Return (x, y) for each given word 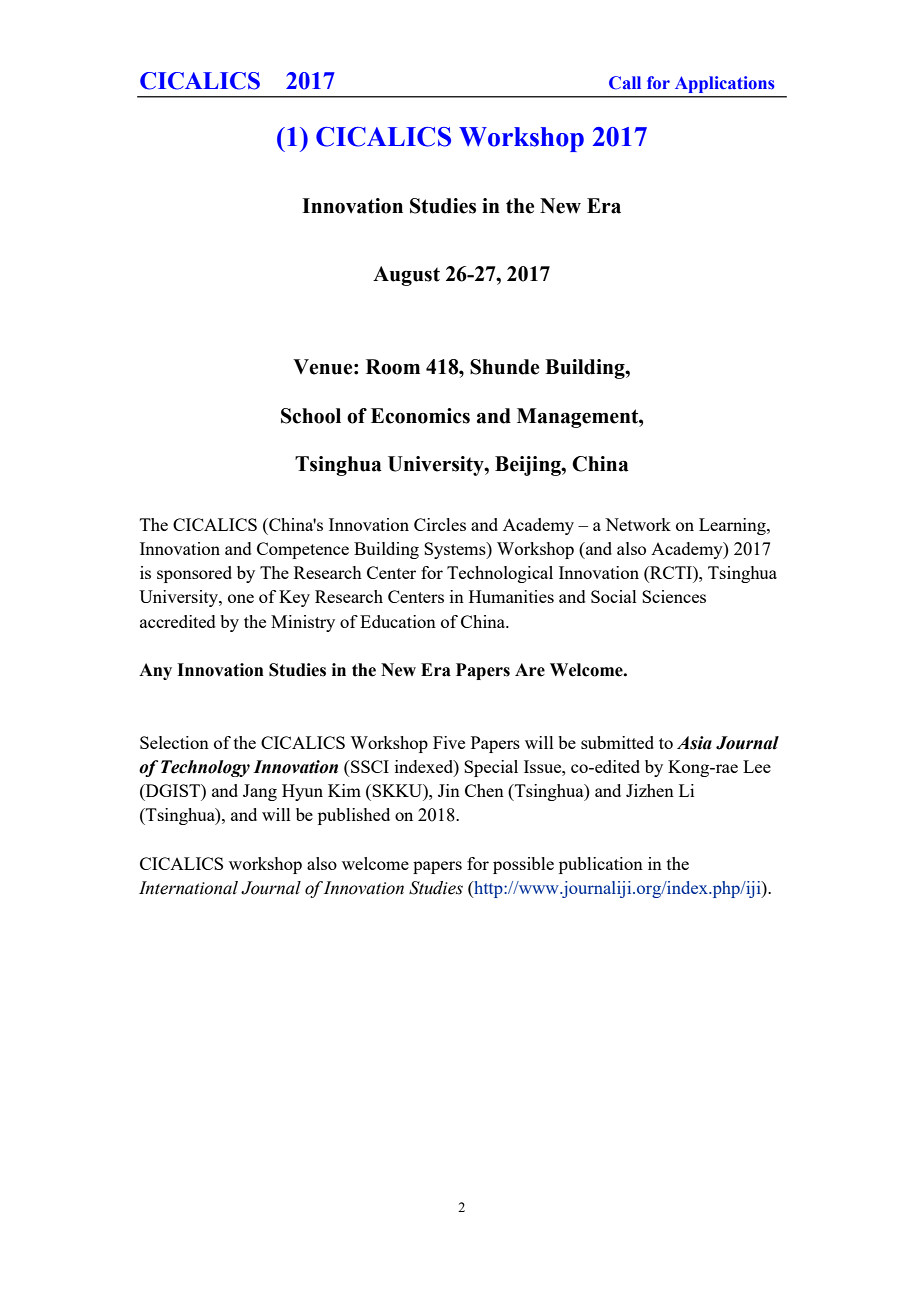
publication (601, 865)
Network (638, 524)
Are (530, 670)
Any (155, 671)
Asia (694, 743)
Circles (440, 524)
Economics (420, 416)
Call (625, 83)
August (406, 276)
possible (523, 865)
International (188, 888)
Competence (303, 550)
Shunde (504, 367)
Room (393, 367)
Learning (733, 526)
